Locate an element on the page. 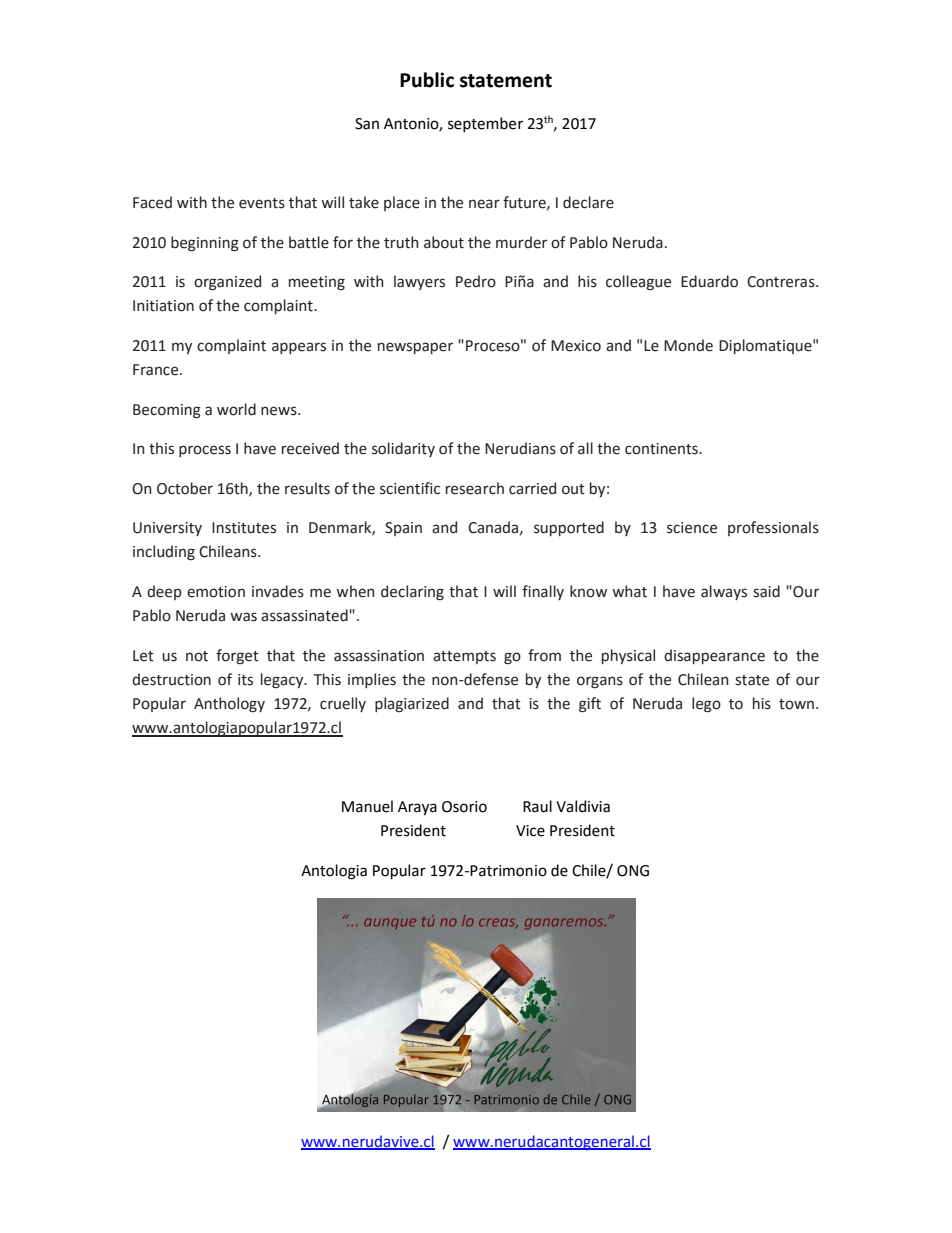 The height and width of the page is (1233, 952). San is located at coordinates (367, 124).
